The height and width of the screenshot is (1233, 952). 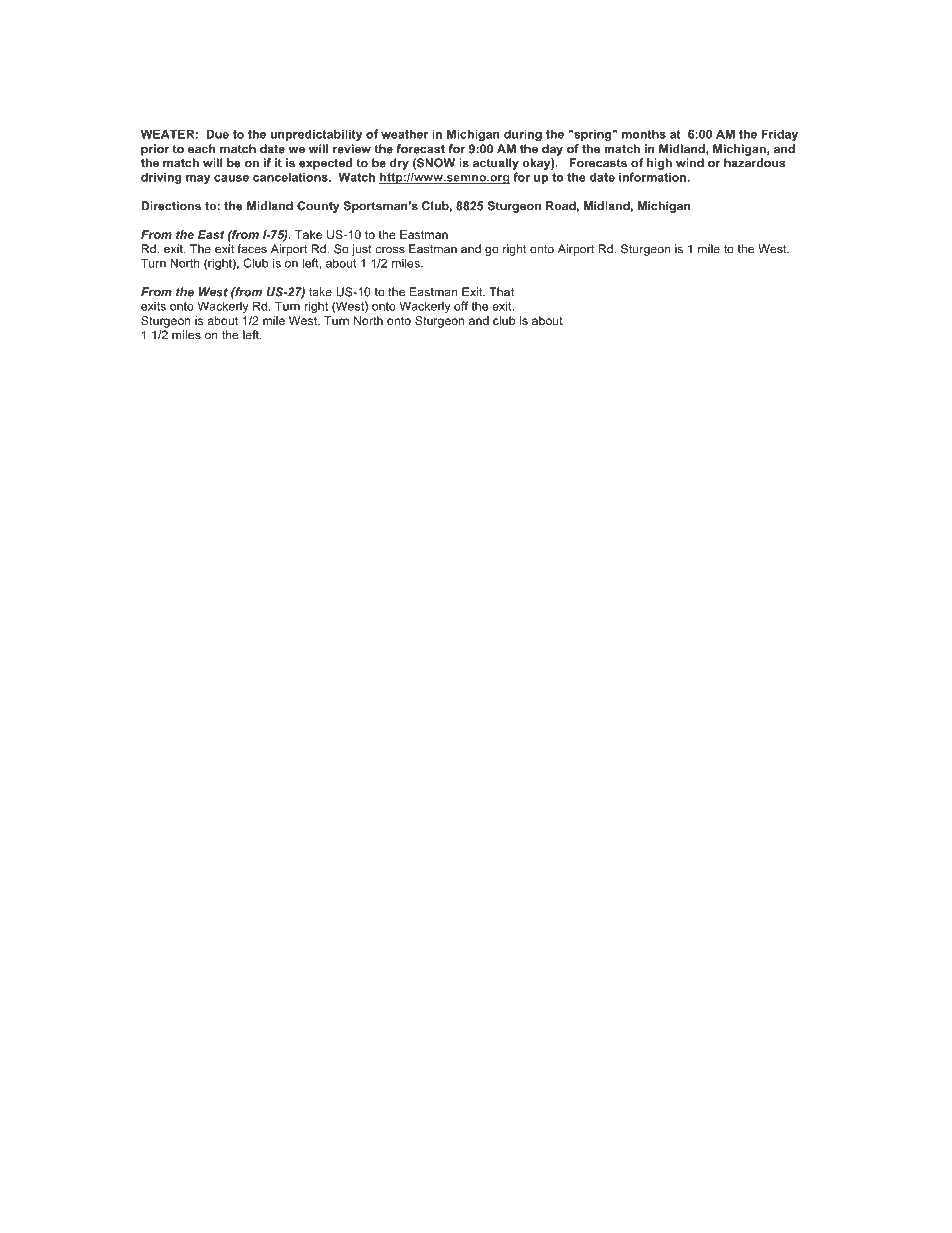 I want to click on Watch, so click(x=357, y=177).
